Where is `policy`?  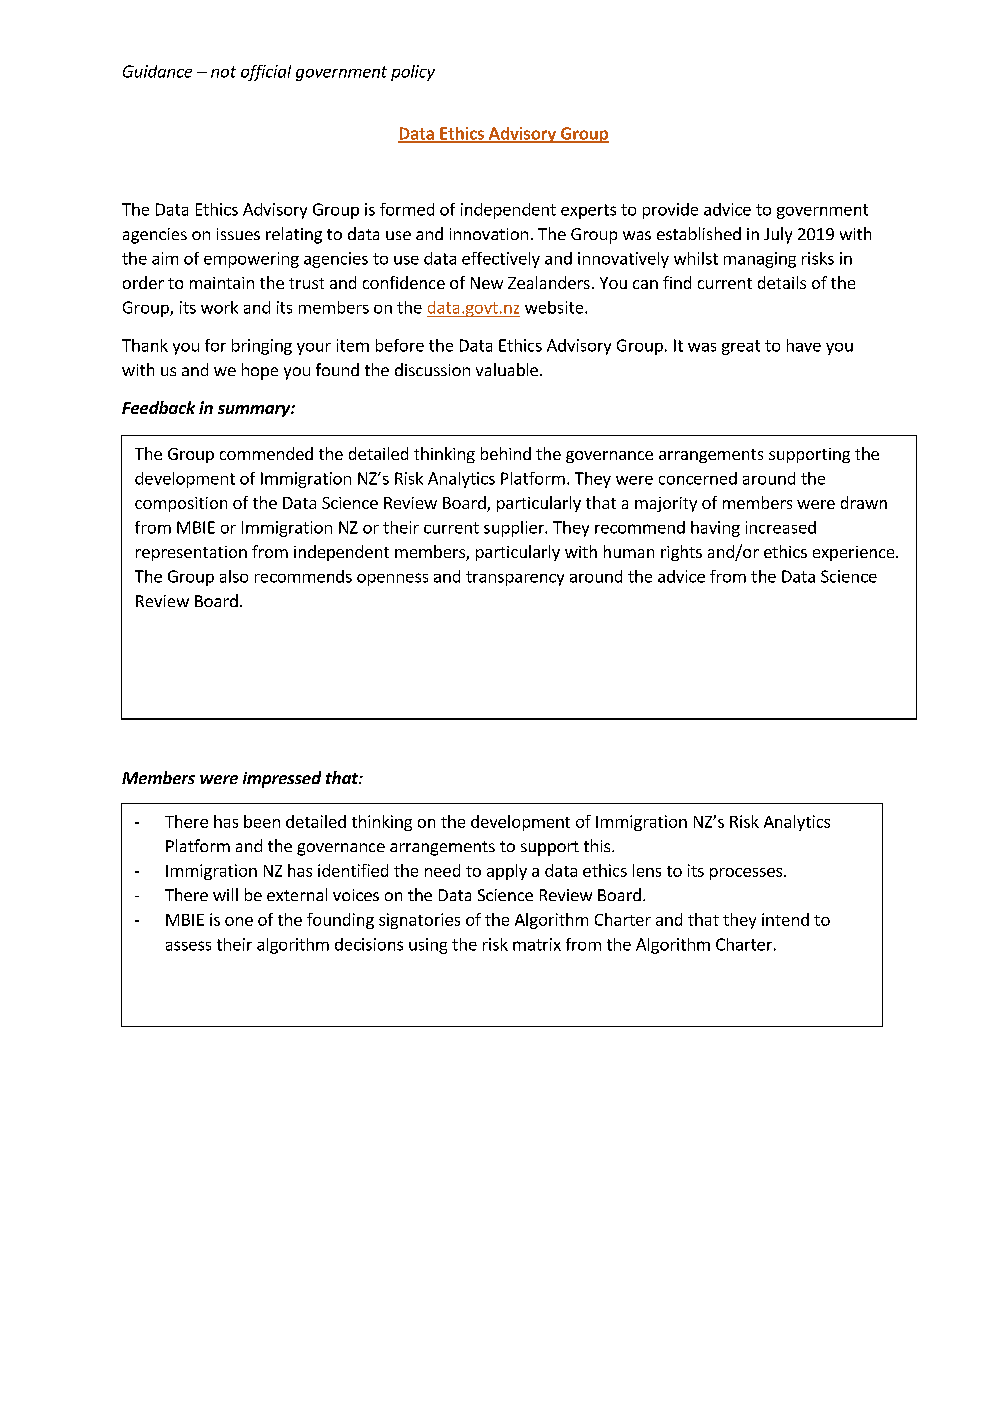 policy is located at coordinates (413, 73).
